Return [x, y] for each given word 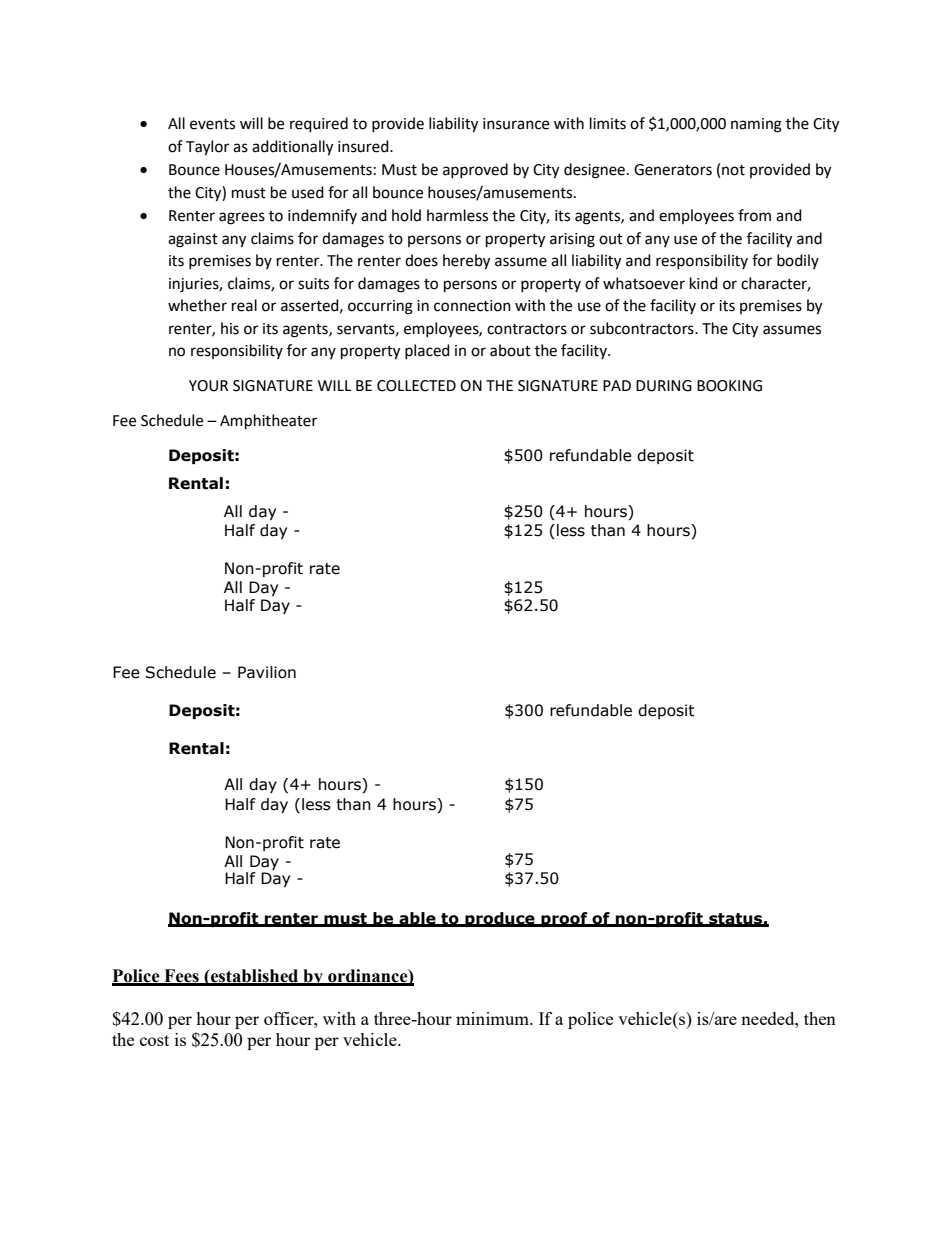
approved [475, 170]
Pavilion [267, 672]
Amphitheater [268, 422]
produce [500, 919]
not [733, 170]
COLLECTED [416, 386]
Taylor [207, 148]
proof [564, 919]
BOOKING [729, 386]
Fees [181, 977]
